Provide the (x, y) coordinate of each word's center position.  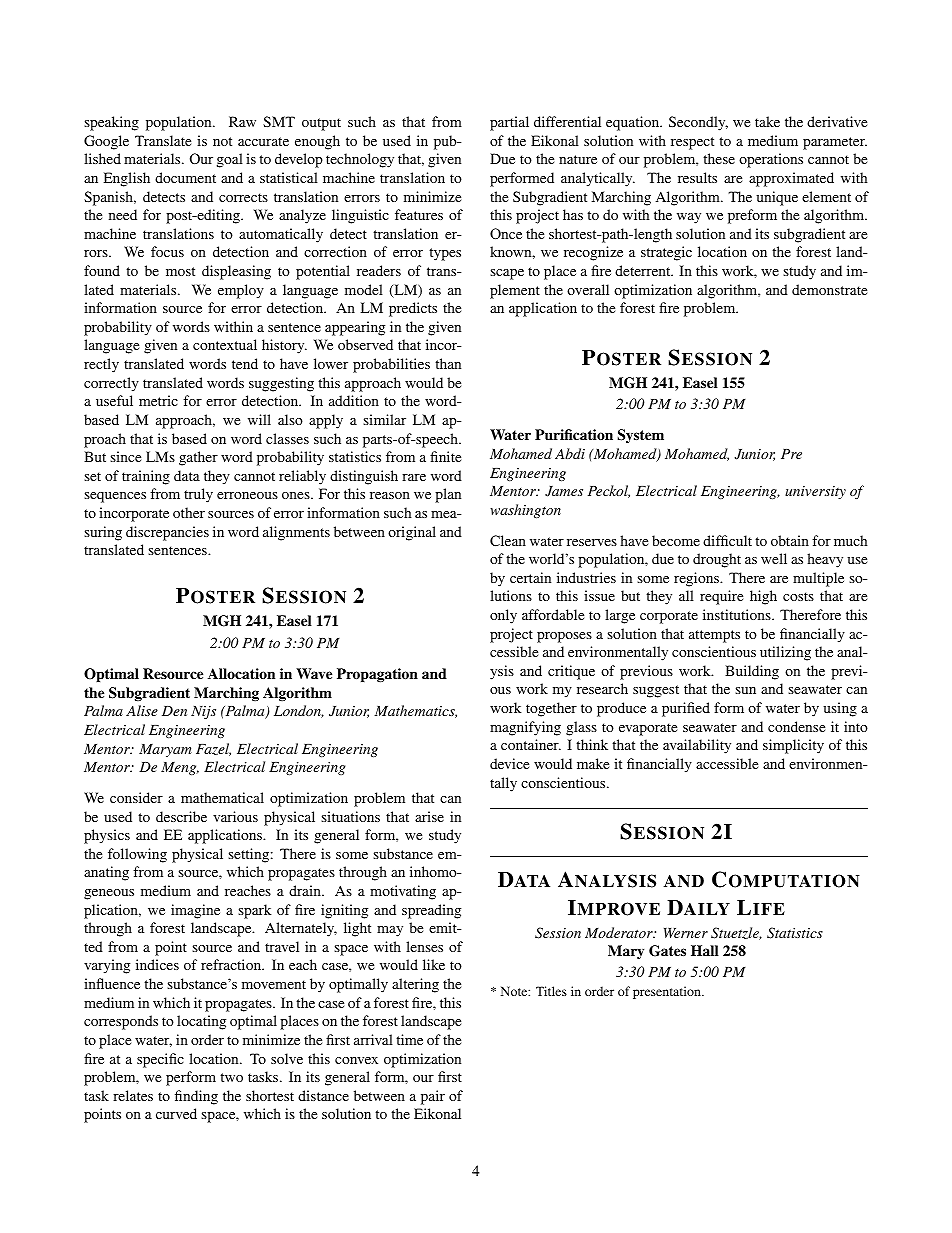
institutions (738, 614)
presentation (668, 992)
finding (196, 1097)
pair (433, 1097)
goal (230, 160)
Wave (314, 673)
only (503, 616)
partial (509, 123)
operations (771, 160)
